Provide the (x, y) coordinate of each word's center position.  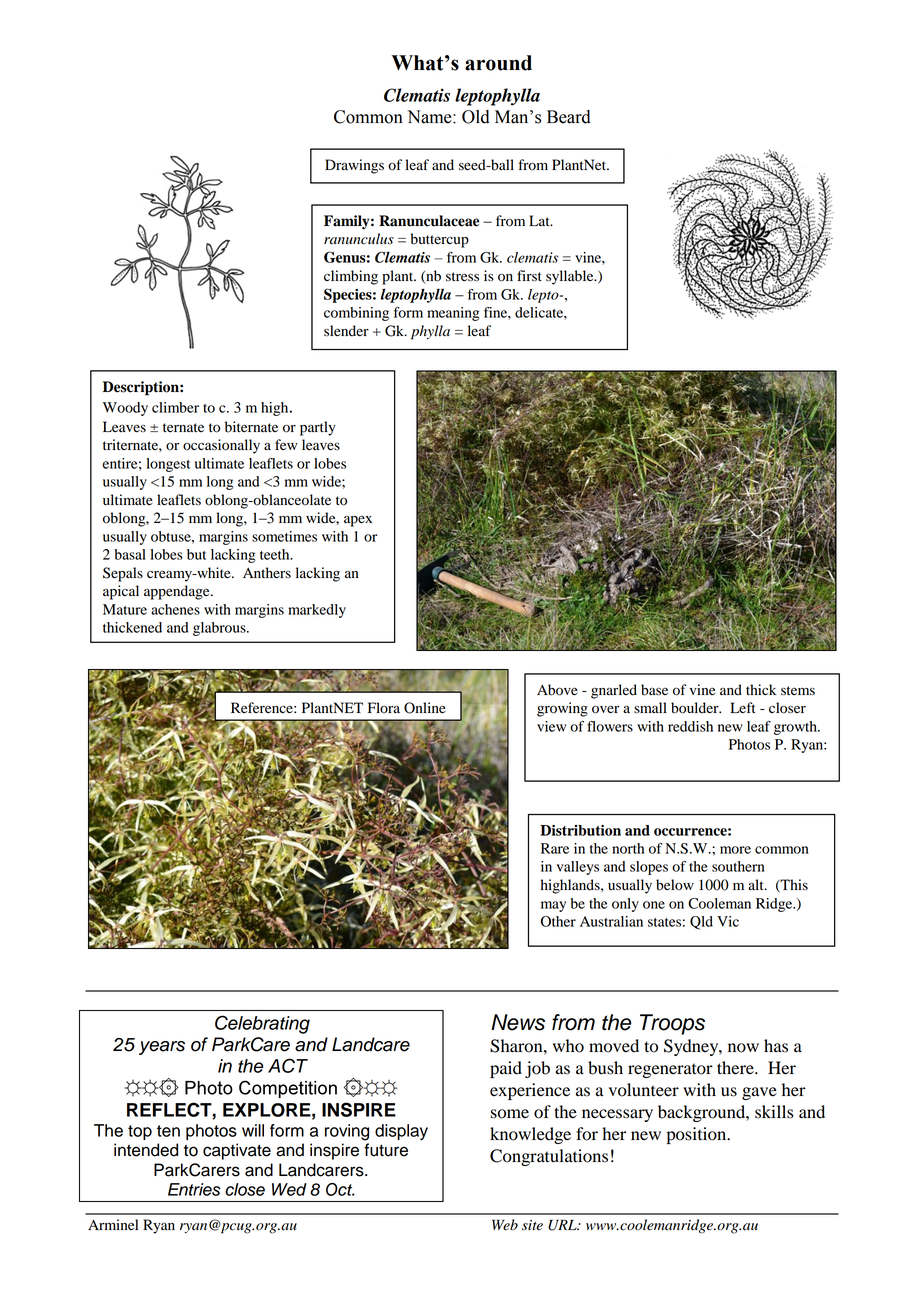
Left (743, 708)
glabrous (220, 629)
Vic (728, 921)
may (553, 906)
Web (505, 1225)
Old (476, 117)
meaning (453, 314)
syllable (571, 277)
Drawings (354, 166)
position (698, 1135)
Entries (194, 1189)
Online (425, 708)
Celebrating (262, 1024)
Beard (569, 117)
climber (175, 407)
